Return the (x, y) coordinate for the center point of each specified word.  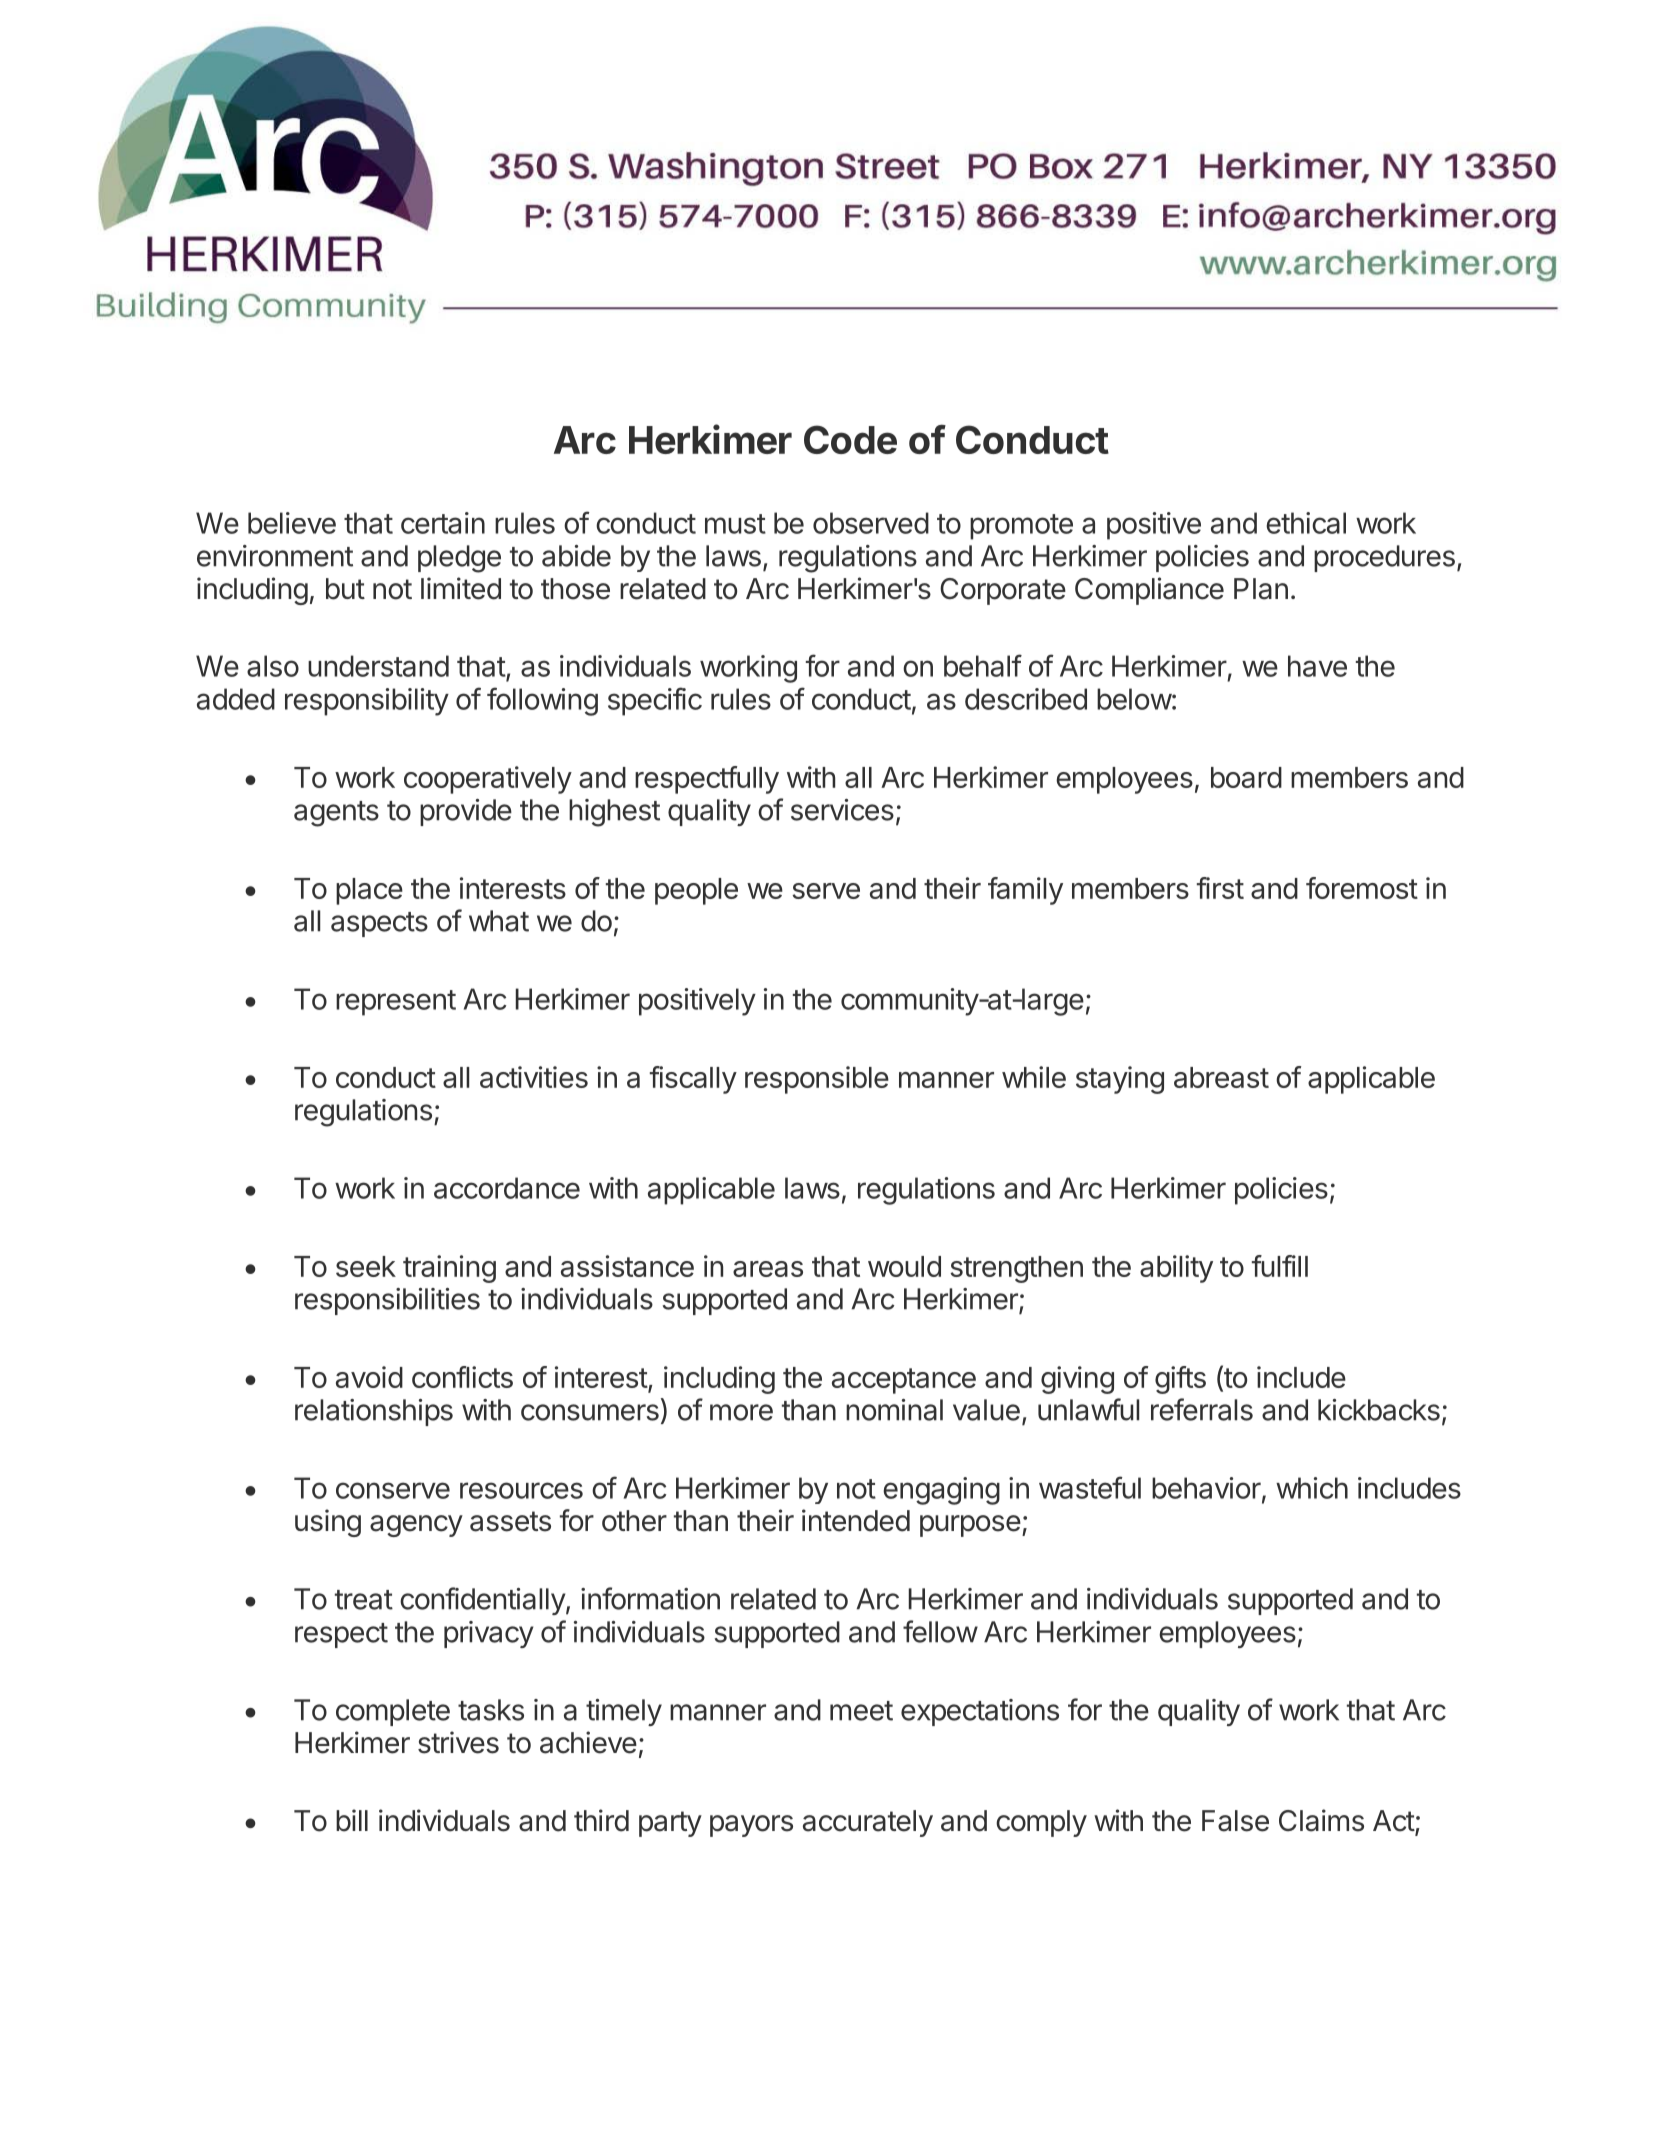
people (696, 891)
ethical (1306, 523)
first (1220, 888)
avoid (369, 1377)
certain (443, 523)
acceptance (904, 1381)
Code (850, 439)
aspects (379, 924)
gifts (1180, 1380)
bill (352, 1820)
